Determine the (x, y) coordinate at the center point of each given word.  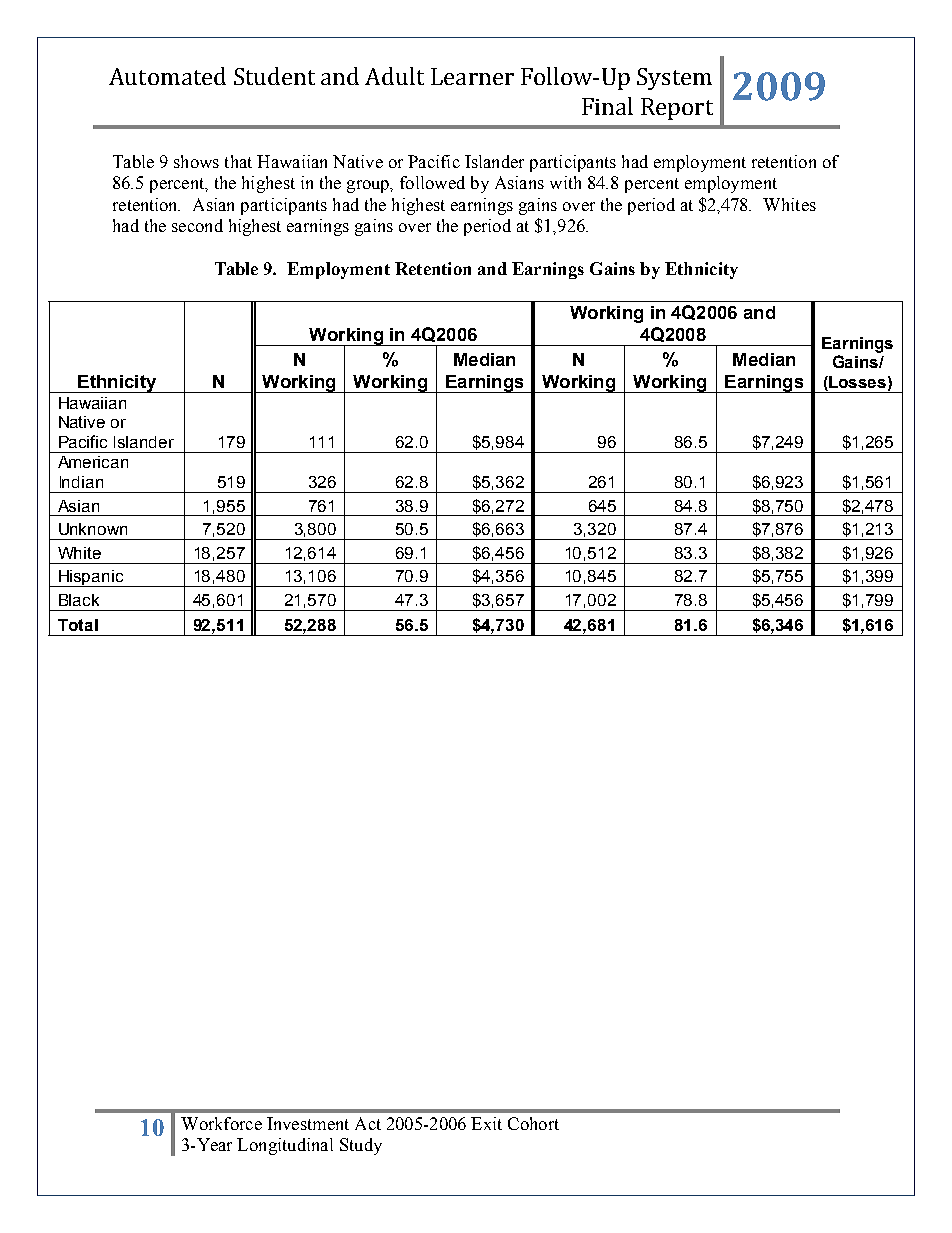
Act (368, 1123)
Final (607, 106)
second (197, 225)
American (93, 462)
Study (361, 1146)
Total (78, 625)
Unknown (93, 529)
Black (79, 600)
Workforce (221, 1123)
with (565, 182)
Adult (394, 76)
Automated (167, 76)
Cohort (533, 1123)
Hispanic (91, 578)
